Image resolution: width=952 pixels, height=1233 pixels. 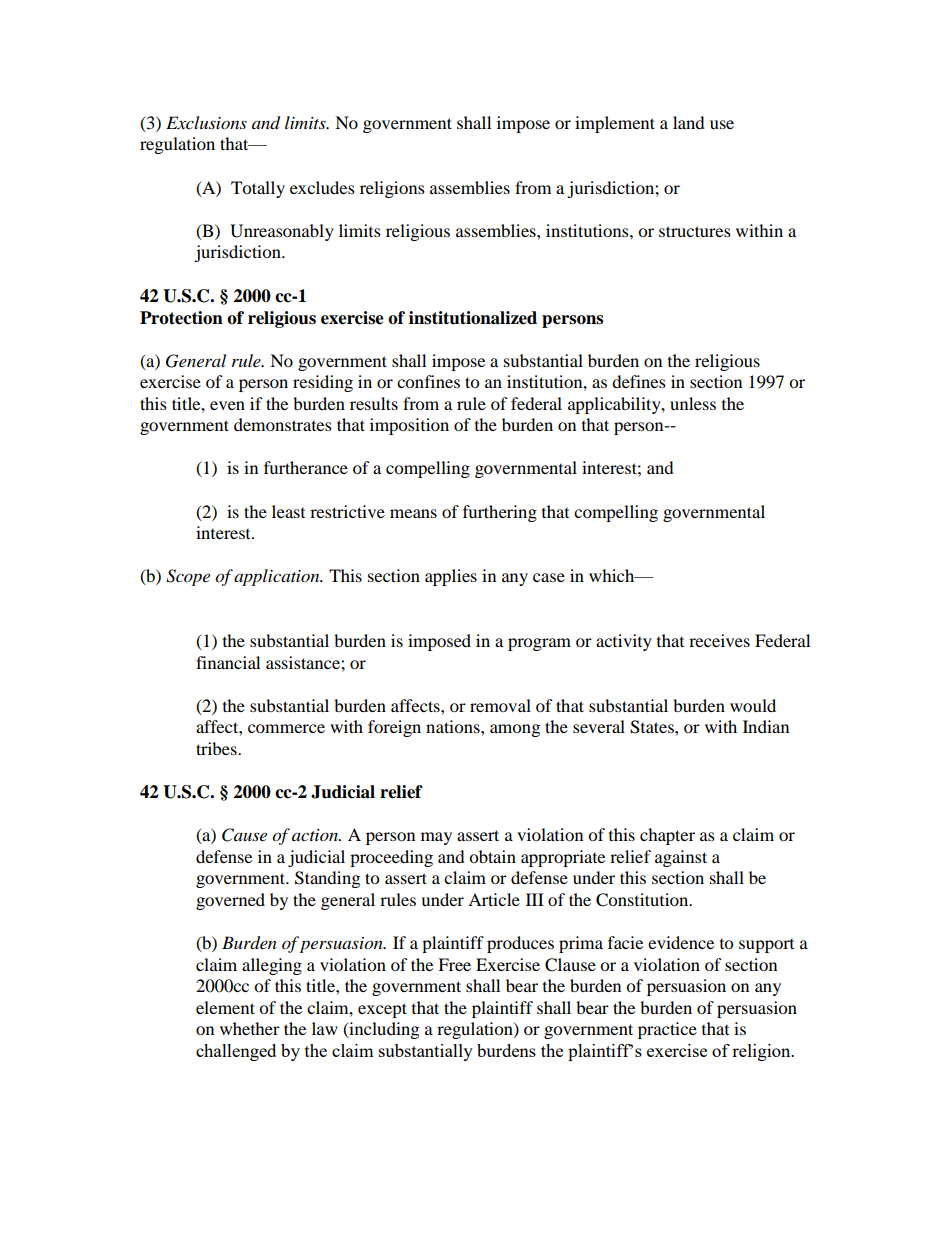 I want to click on whether, so click(x=250, y=1028).
